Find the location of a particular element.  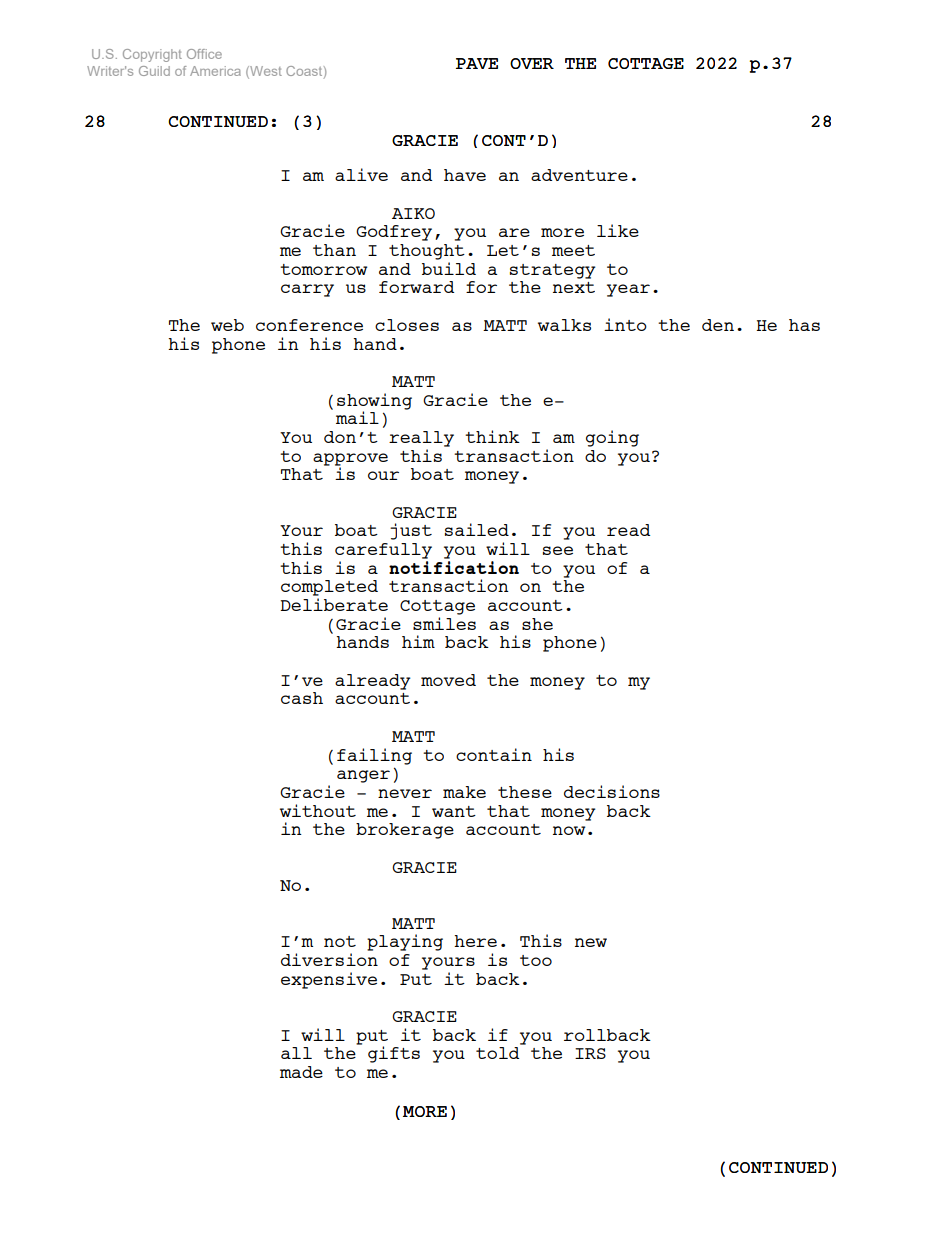

IRS is located at coordinates (590, 1053).
